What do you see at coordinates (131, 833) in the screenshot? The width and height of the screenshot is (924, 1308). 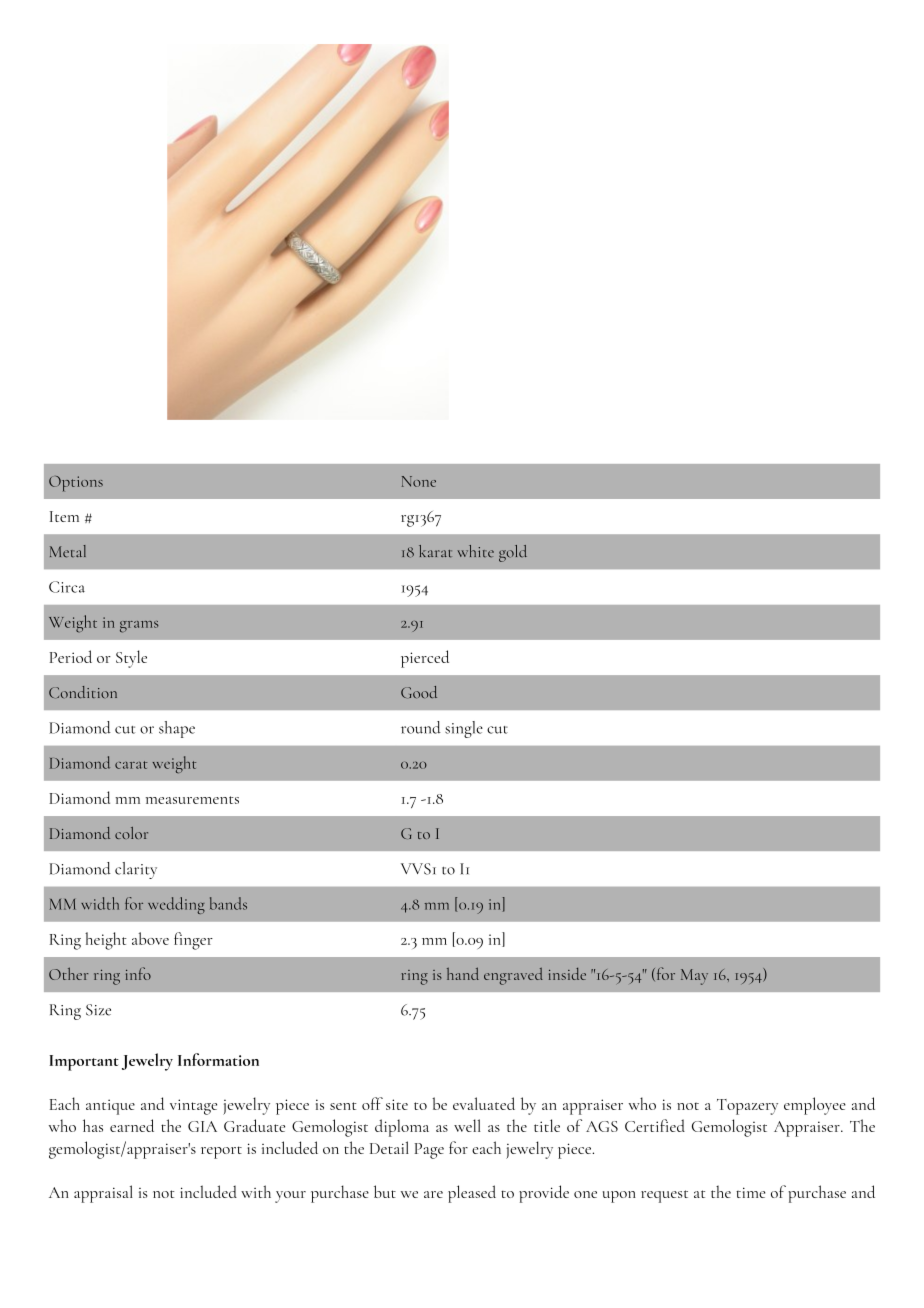 I see `color` at bounding box center [131, 833].
